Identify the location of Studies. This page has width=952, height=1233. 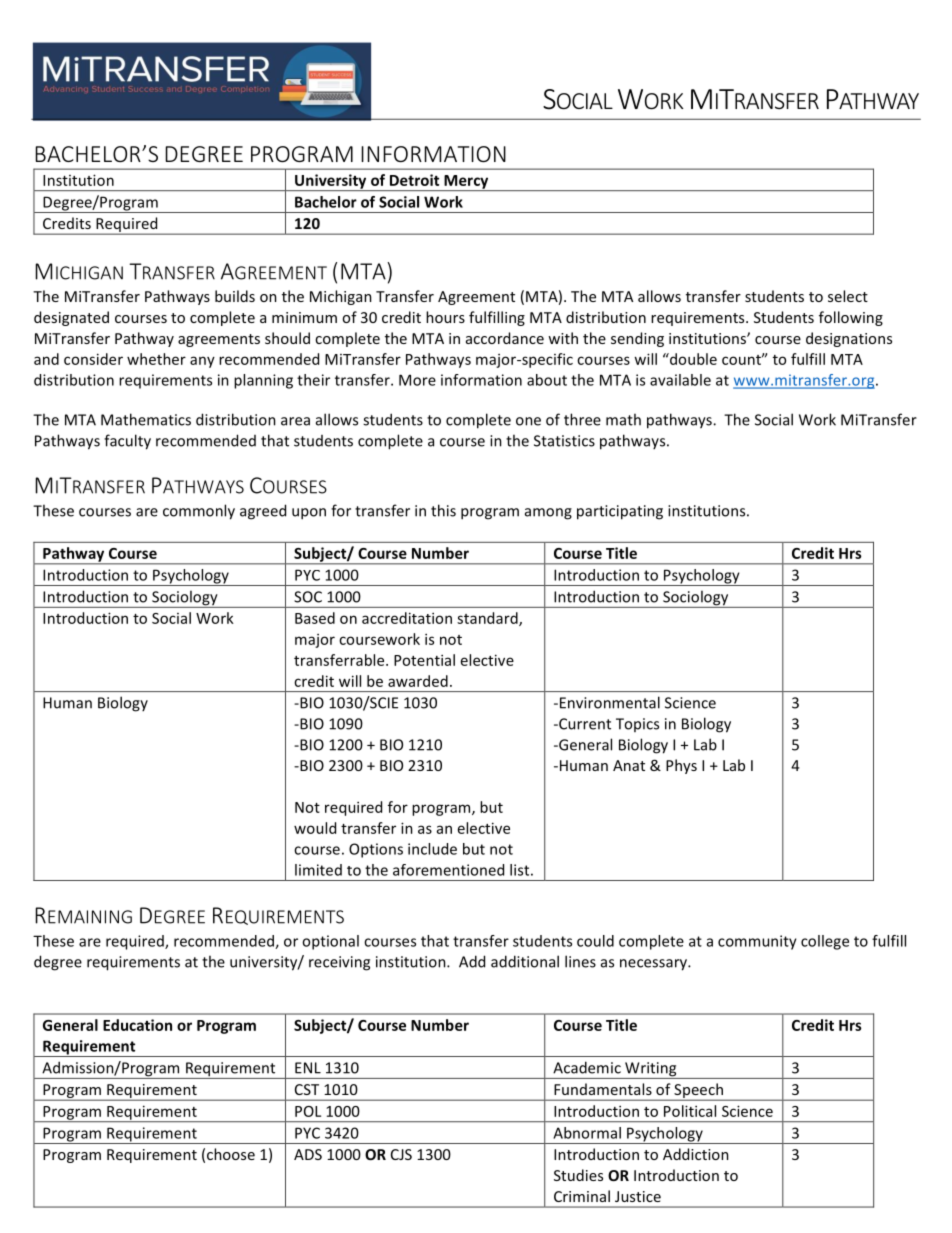
(578, 1175).
